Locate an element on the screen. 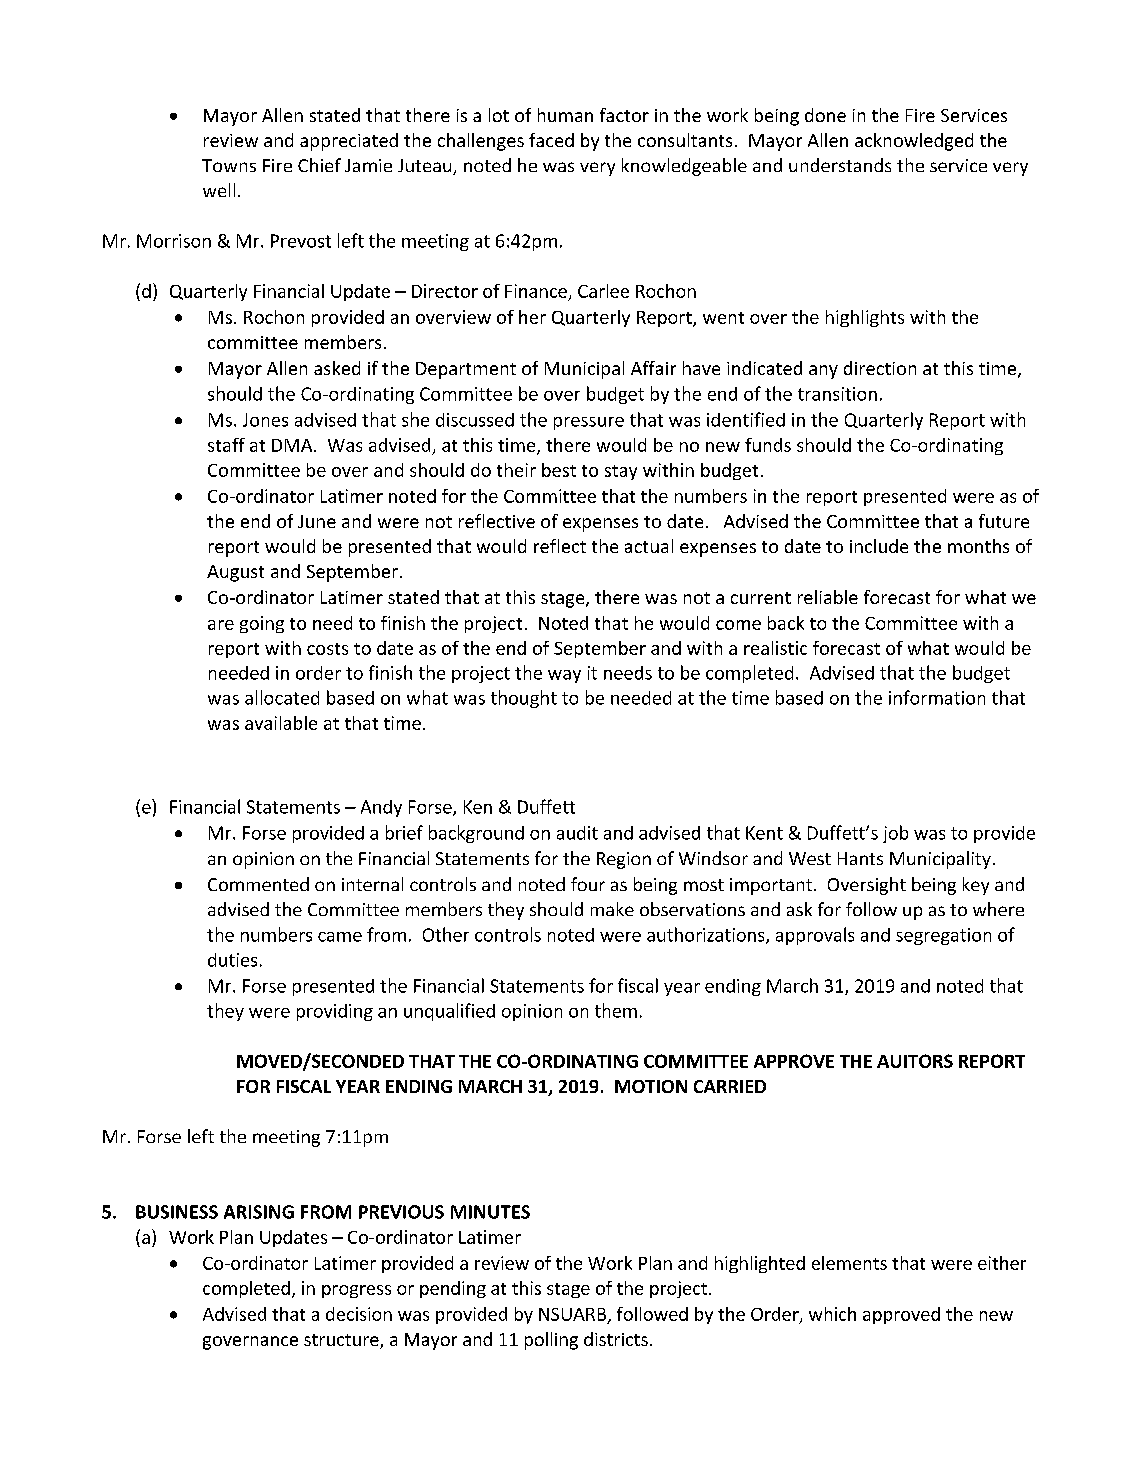  Commented is located at coordinates (258, 884).
